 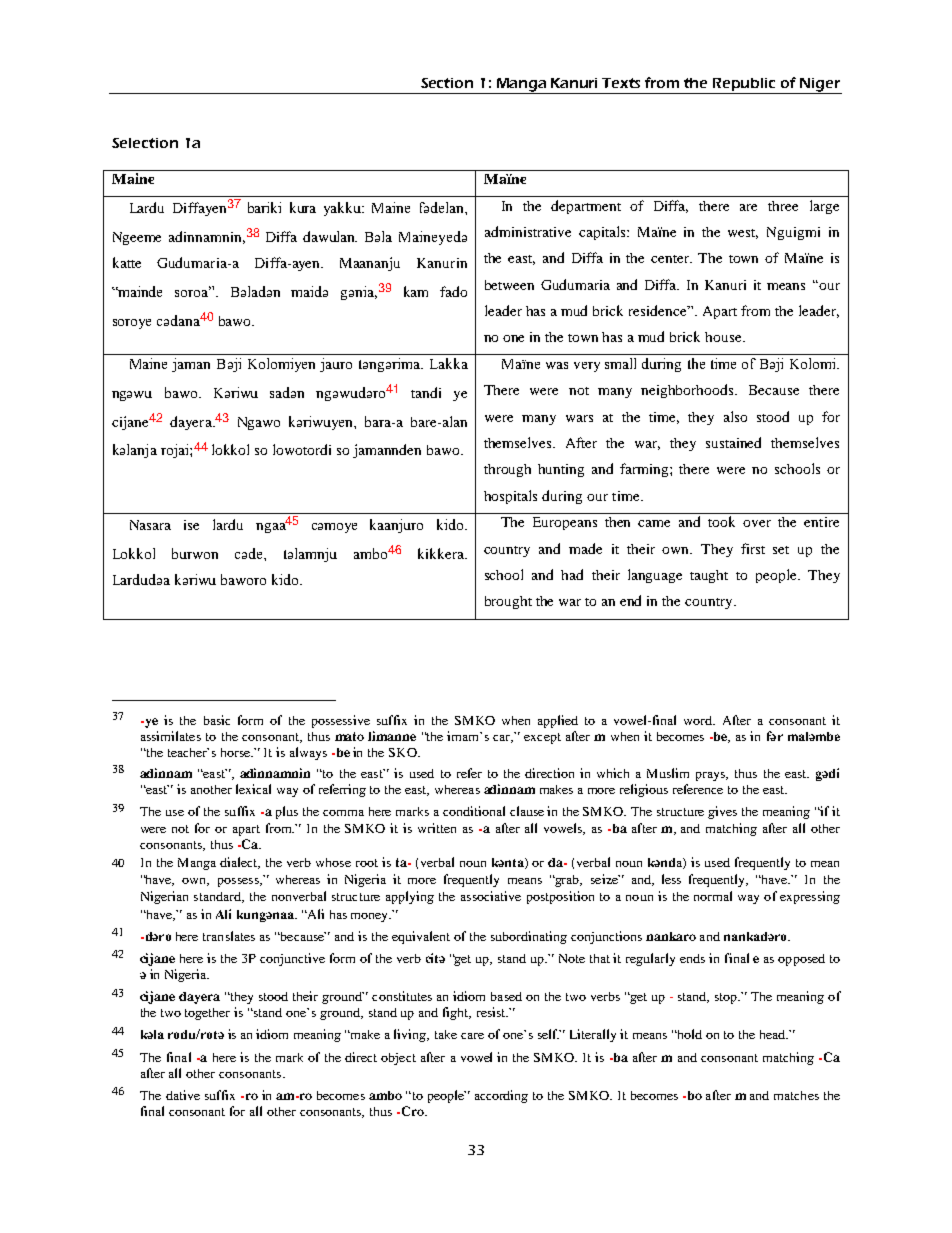 I want to click on ise, so click(x=191, y=525).
